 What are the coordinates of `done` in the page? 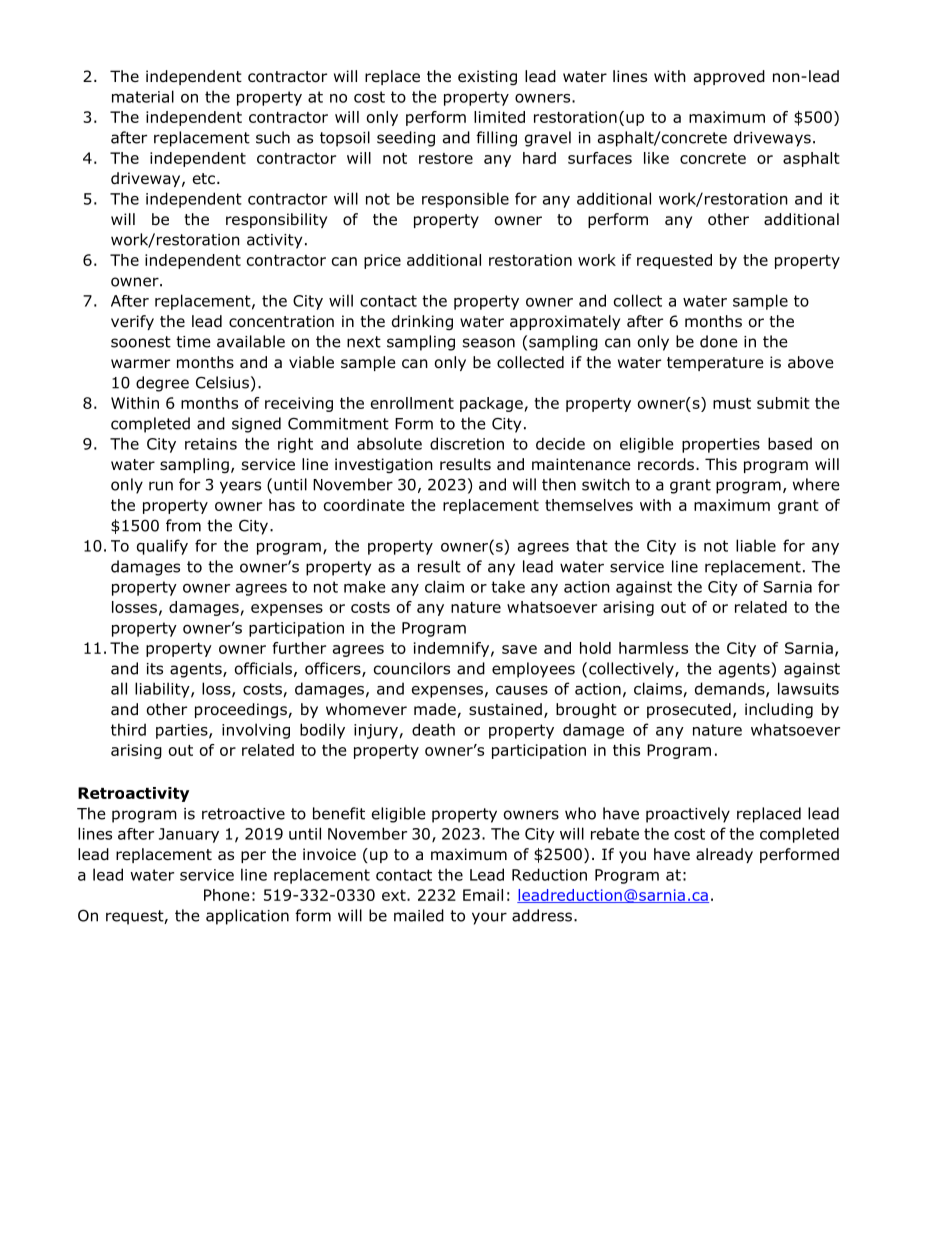 It's located at (719, 341).
